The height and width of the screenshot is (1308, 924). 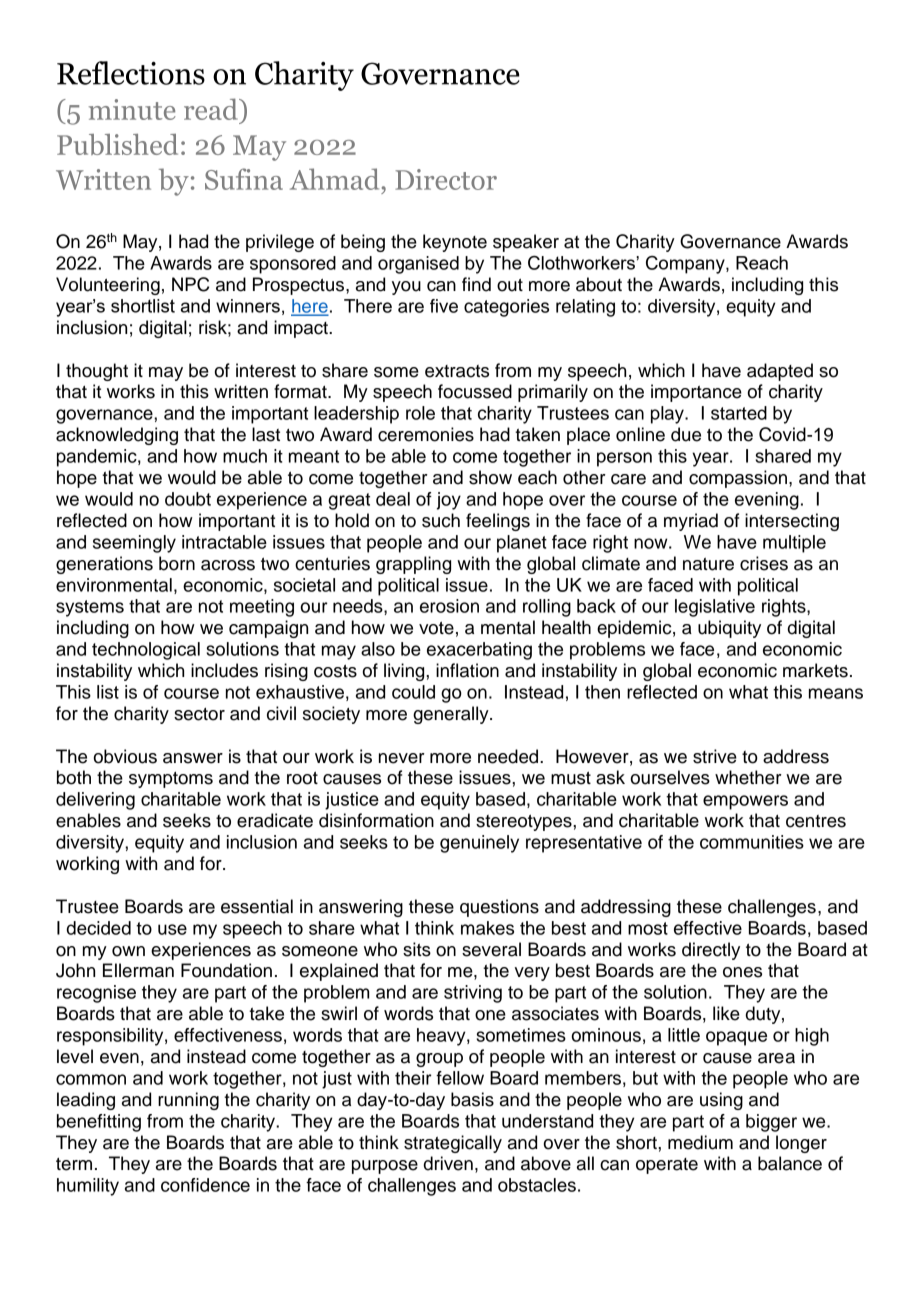 What do you see at coordinates (436, 628) in the screenshot?
I see `vote` at bounding box center [436, 628].
